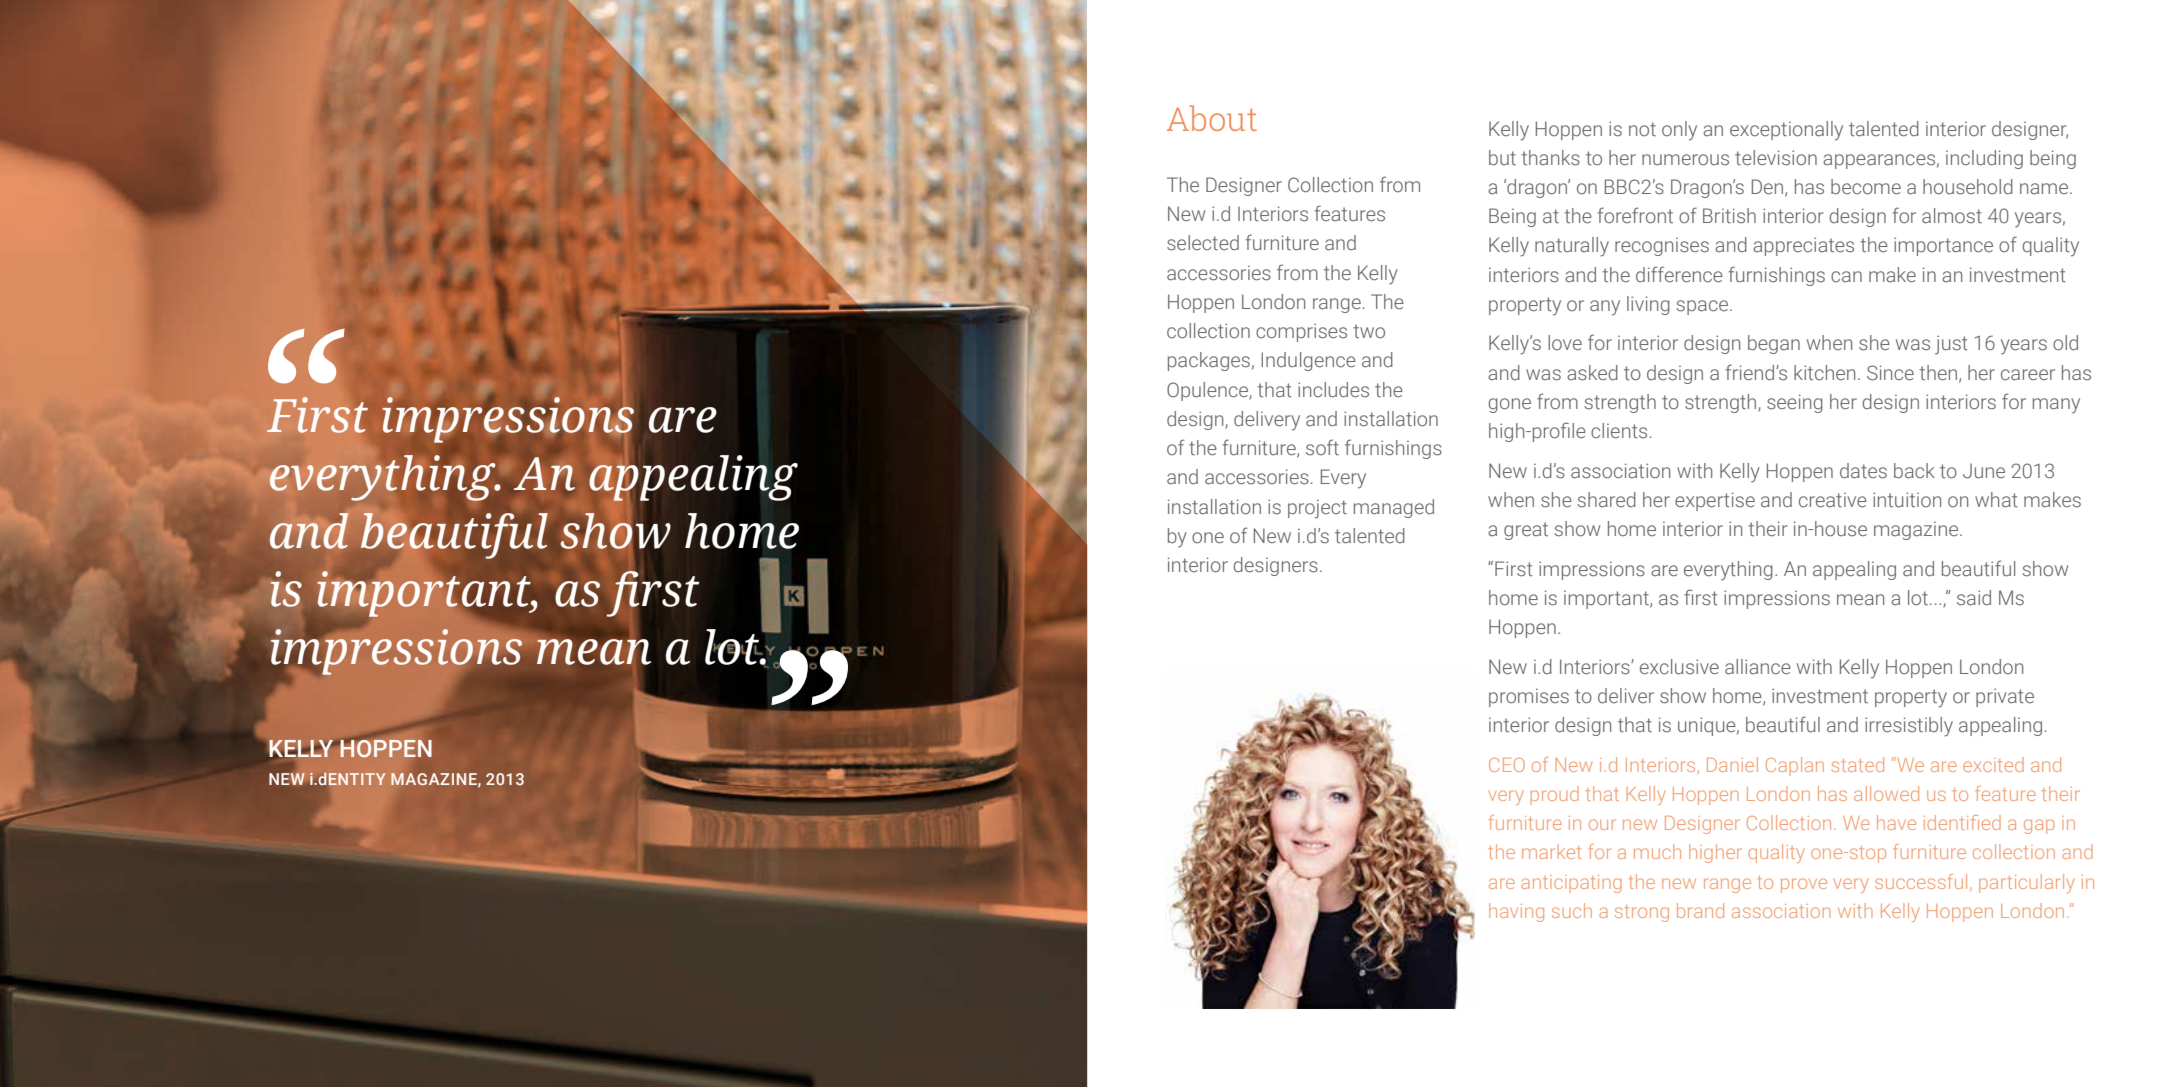 Image resolution: width=2175 pixels, height=1087 pixels. Describe the element at coordinates (1516, 912) in the screenshot. I see `having` at that location.
